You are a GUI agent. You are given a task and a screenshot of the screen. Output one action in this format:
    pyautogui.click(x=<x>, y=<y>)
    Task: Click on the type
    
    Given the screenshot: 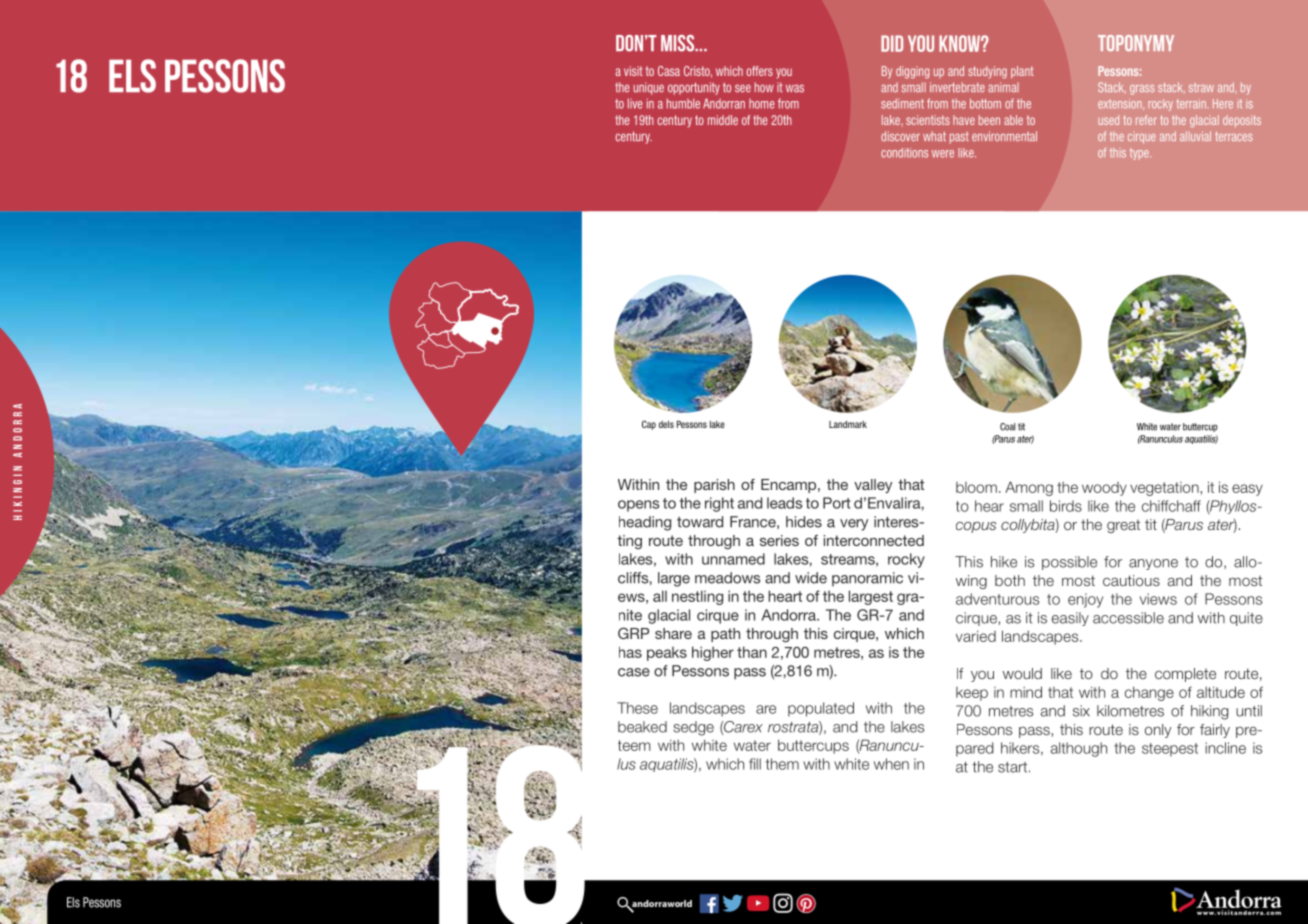 What is the action you would take?
    pyautogui.click(x=1140, y=154)
